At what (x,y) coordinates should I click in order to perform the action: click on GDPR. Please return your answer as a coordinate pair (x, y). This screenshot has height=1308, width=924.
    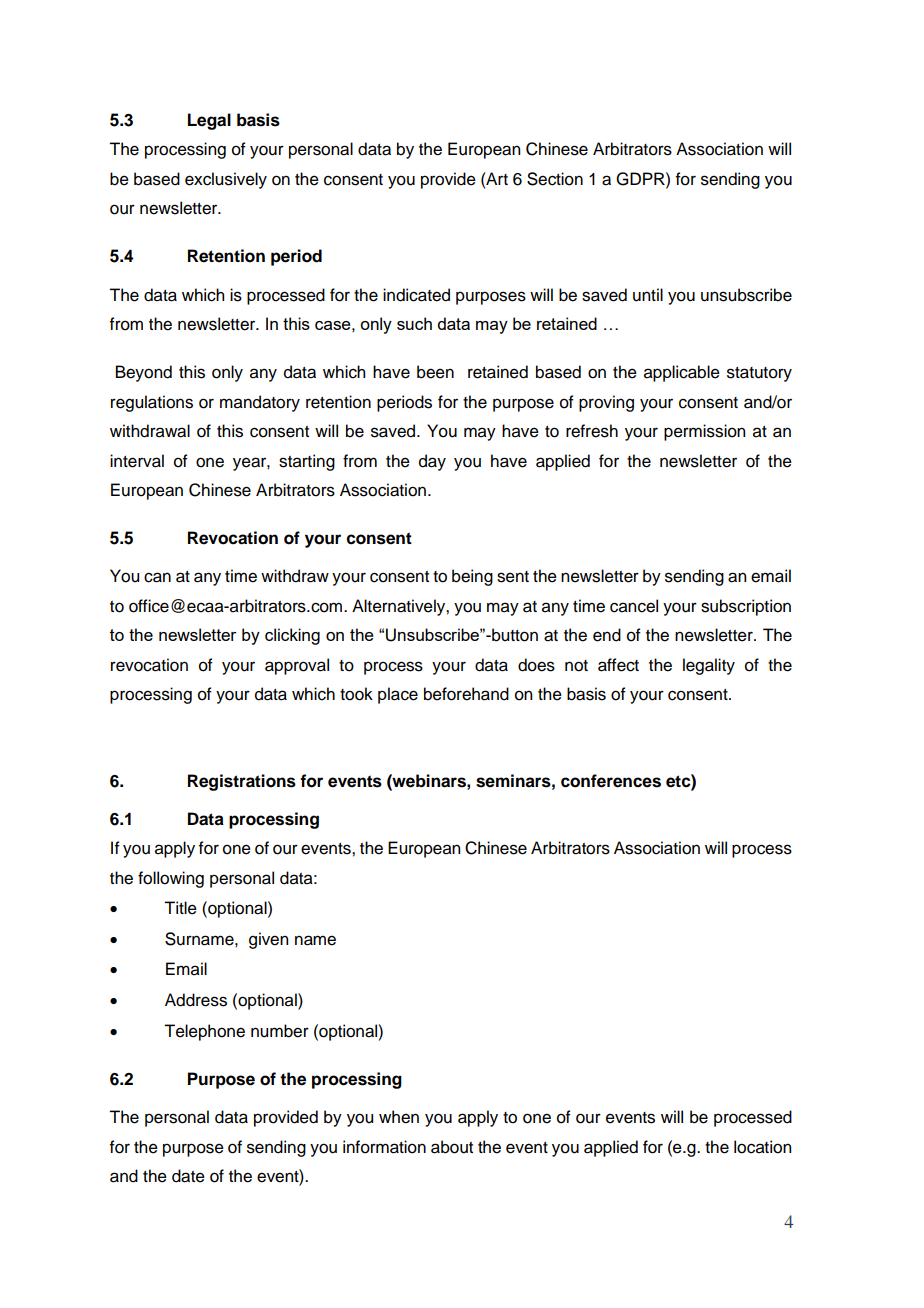
    Looking at the image, I should click on (641, 179).
